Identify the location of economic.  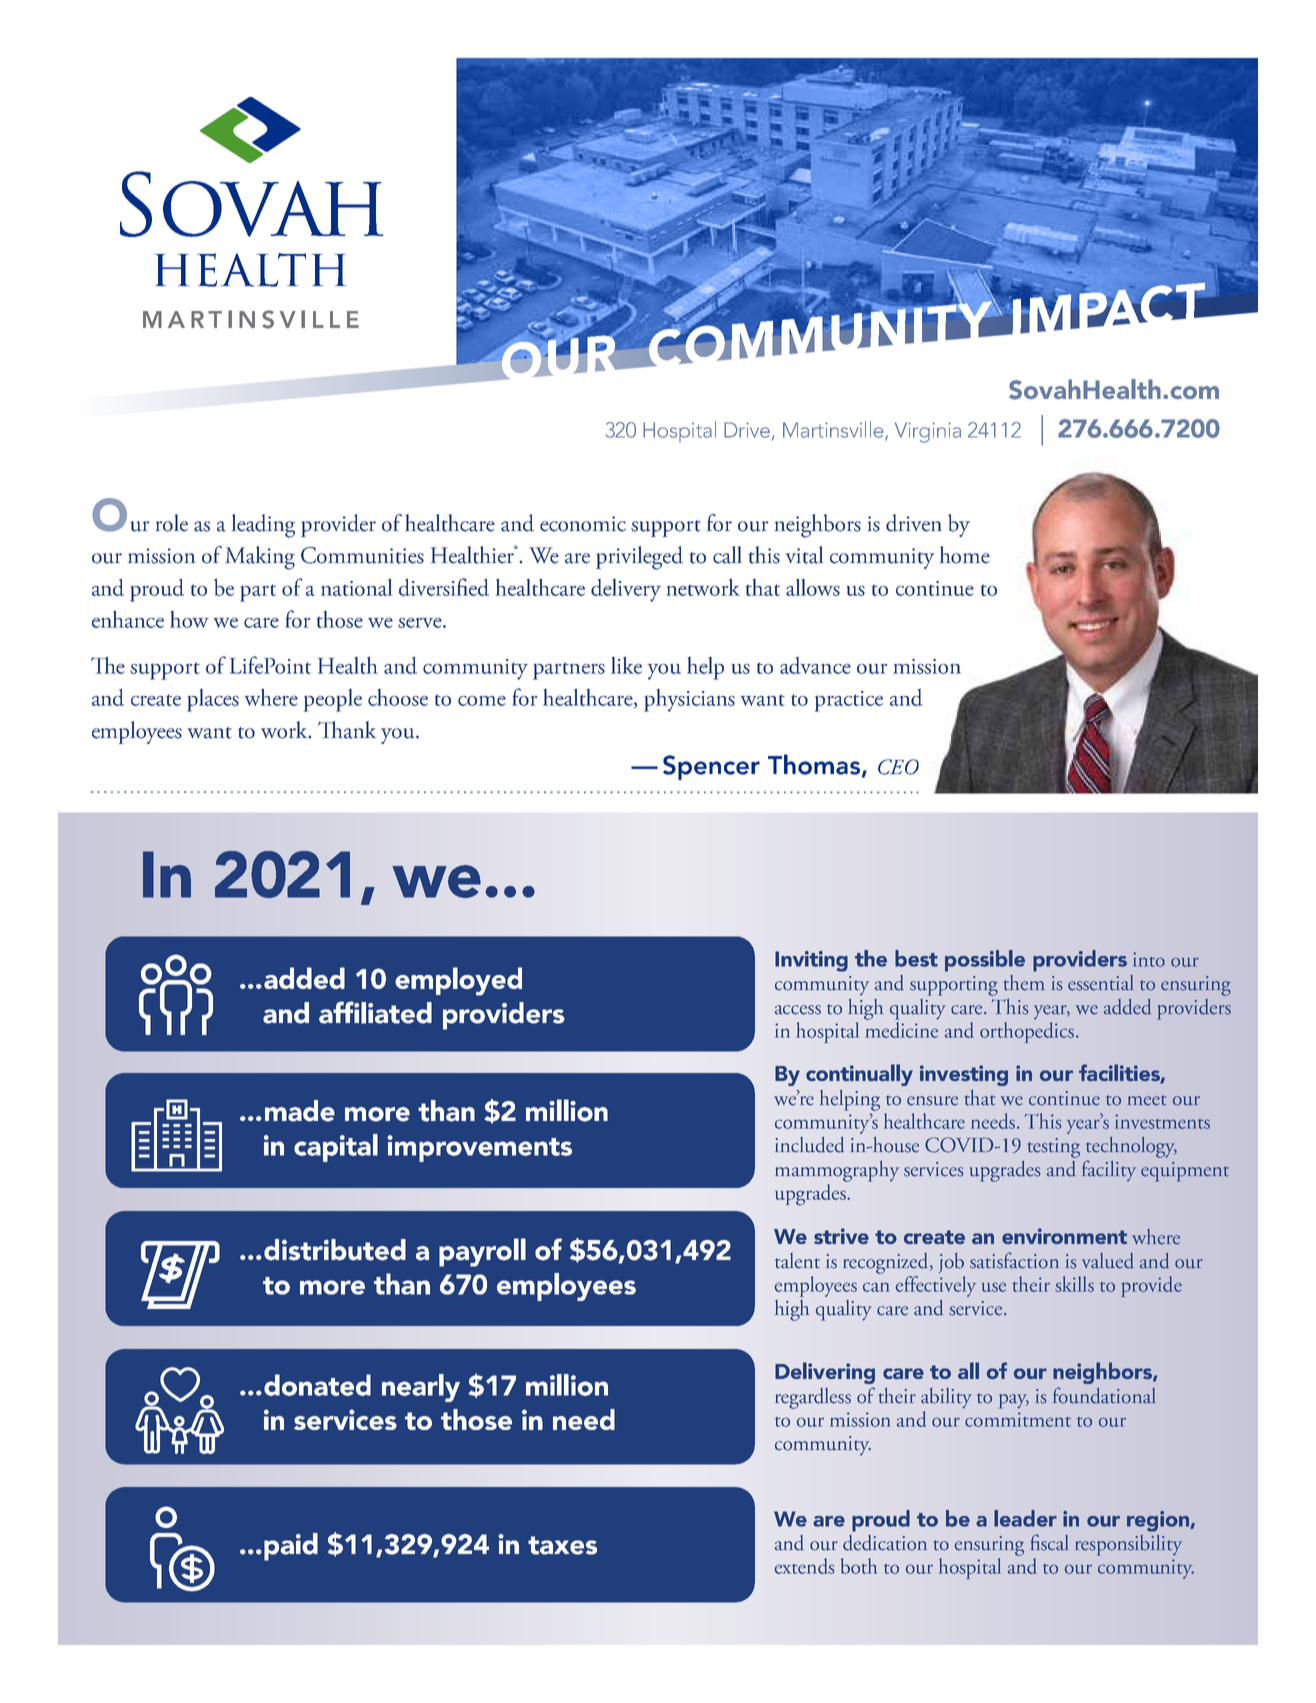
(583, 524).
